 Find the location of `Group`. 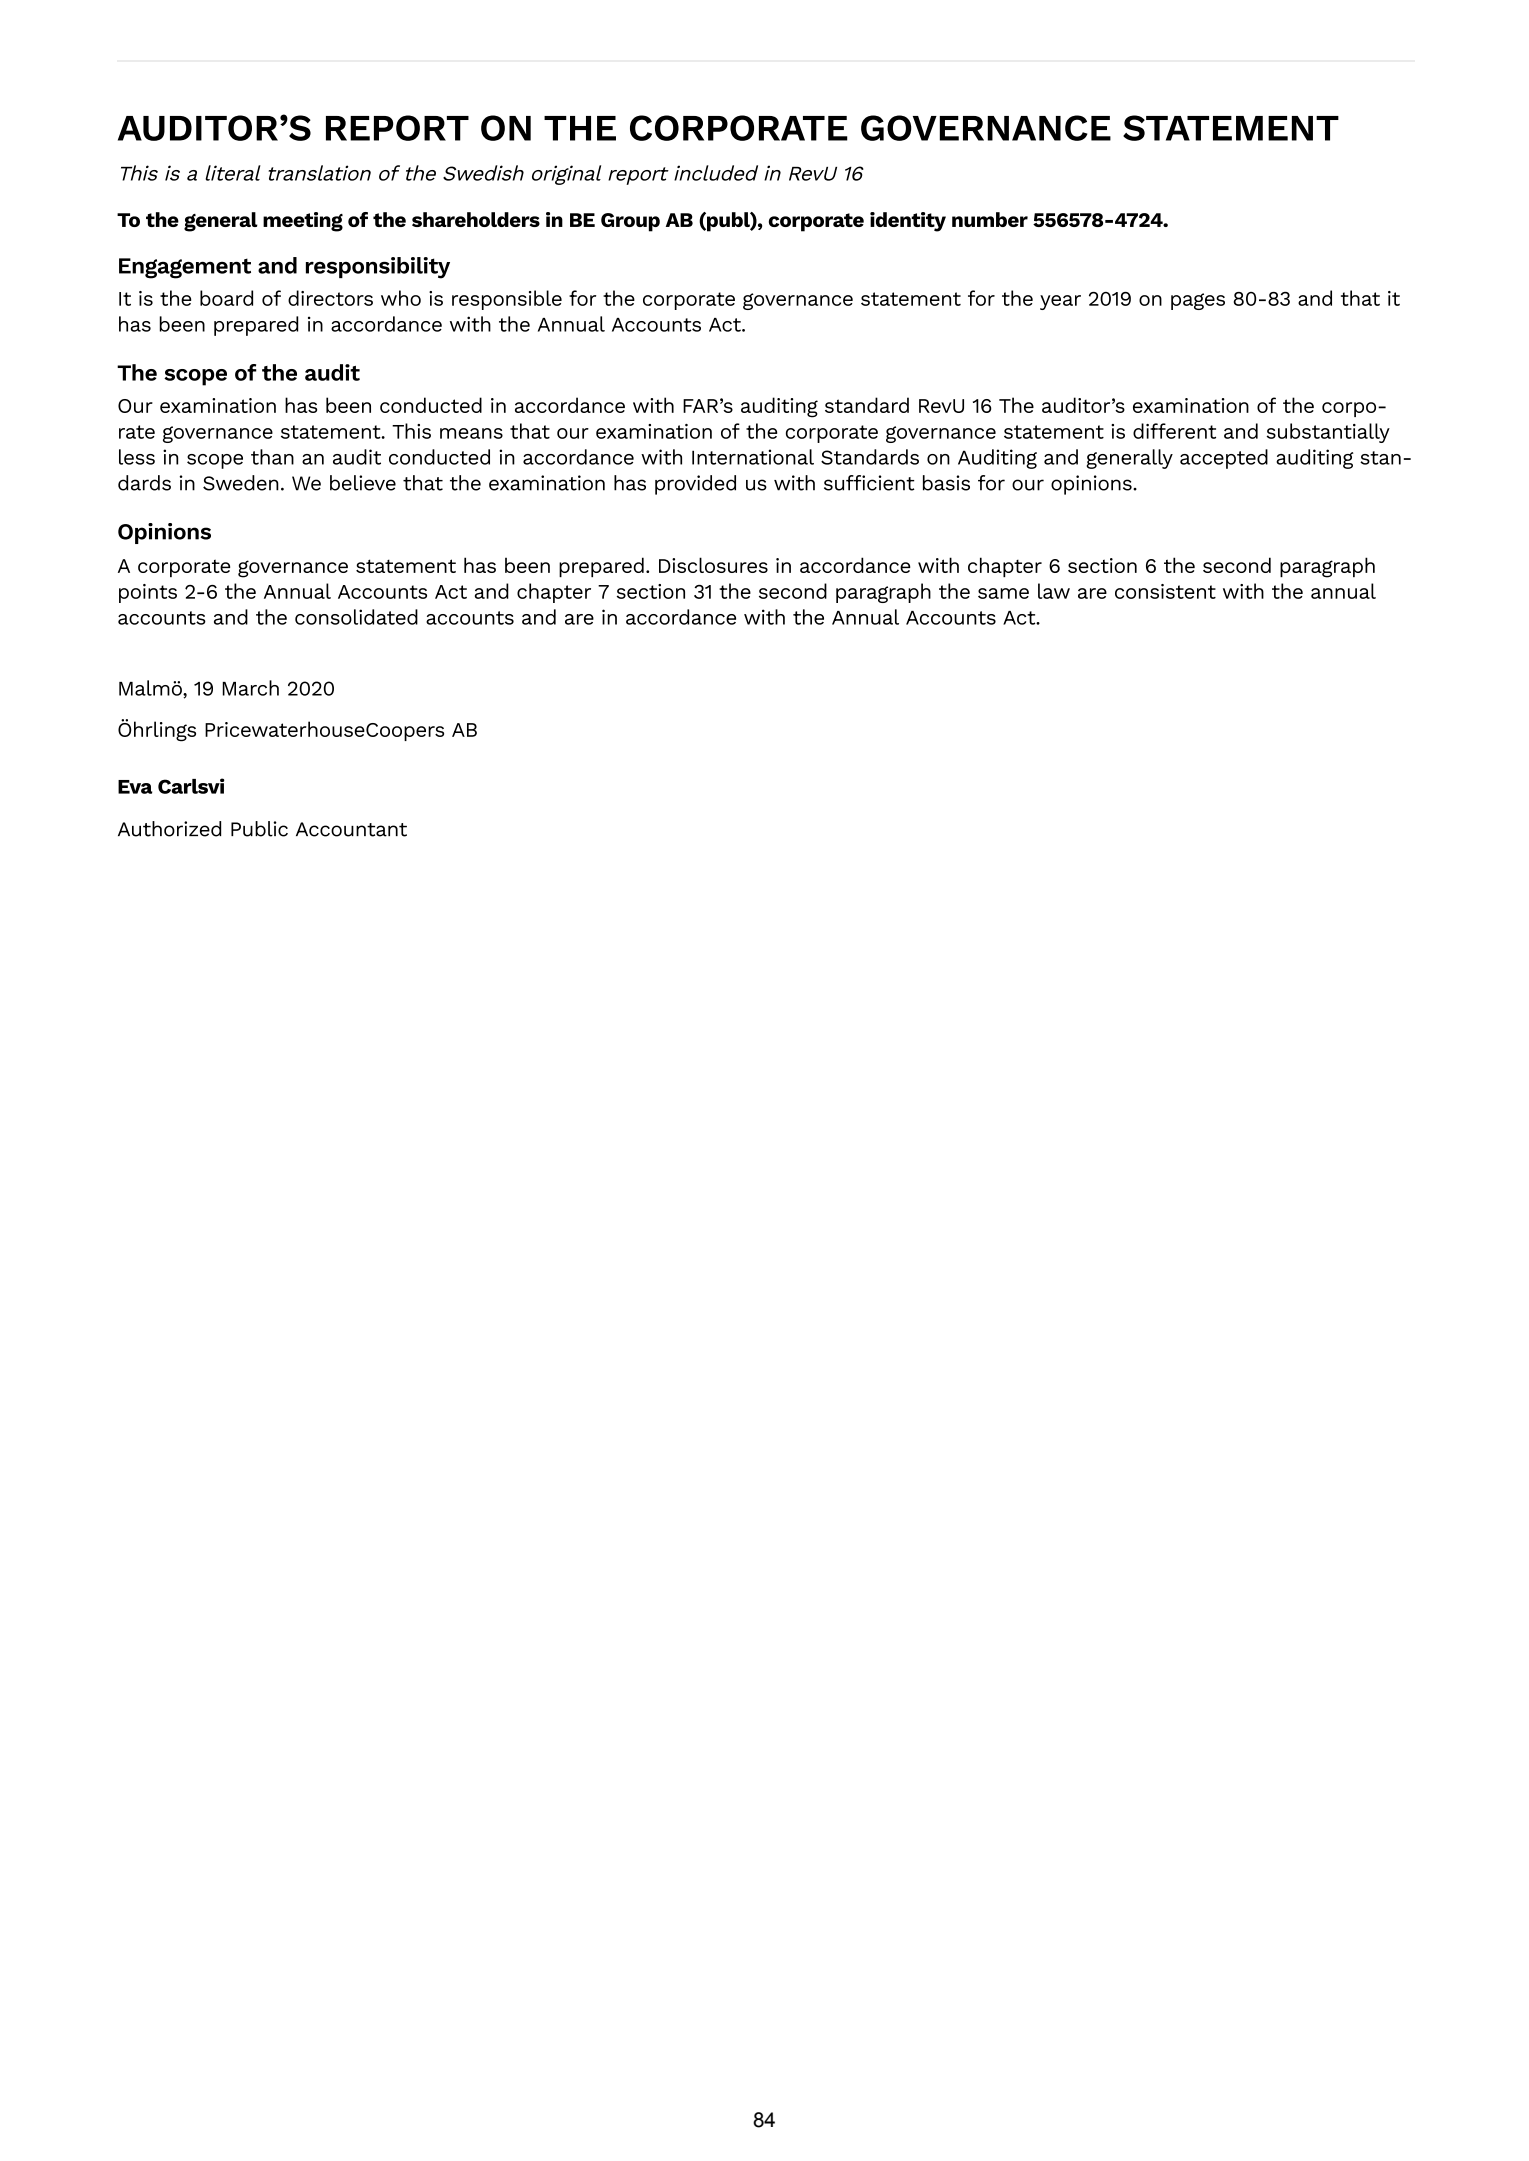

Group is located at coordinates (630, 222).
